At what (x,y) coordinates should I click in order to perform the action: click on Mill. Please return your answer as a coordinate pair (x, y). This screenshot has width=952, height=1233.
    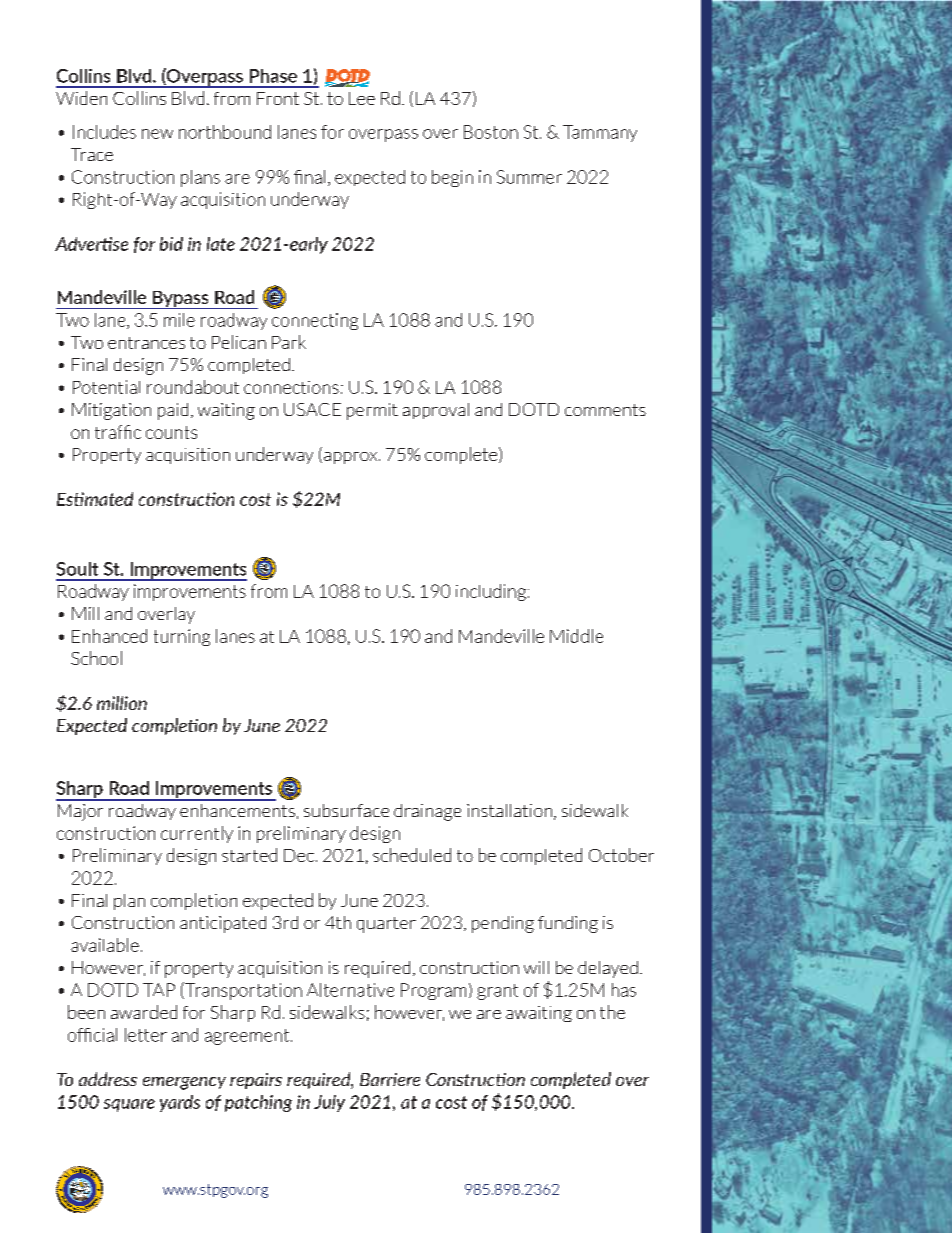
    Looking at the image, I should click on (85, 613).
